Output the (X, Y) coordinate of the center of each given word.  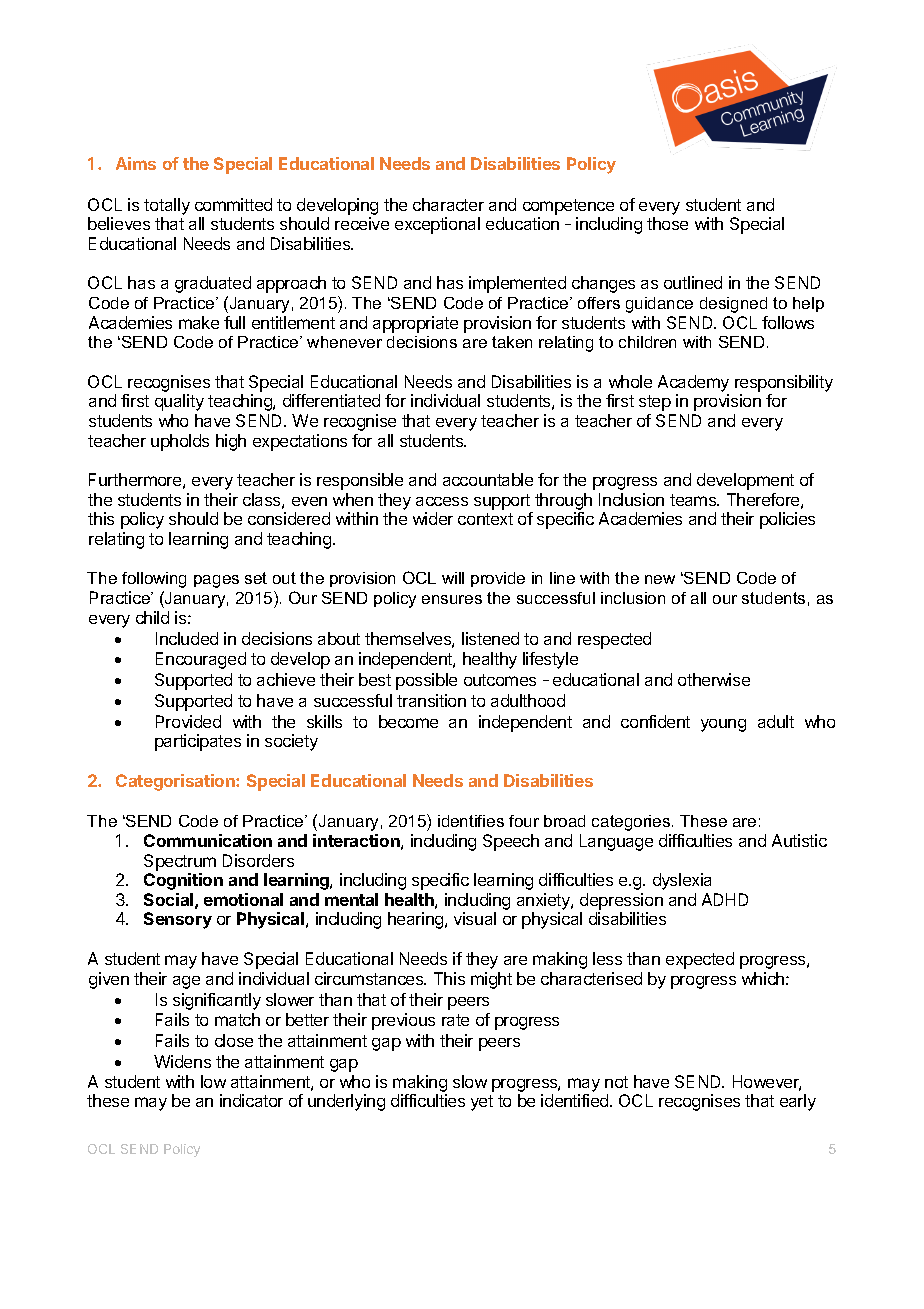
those (667, 223)
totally (167, 206)
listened (490, 638)
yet (482, 1103)
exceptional (437, 225)
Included (187, 638)
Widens (182, 1061)
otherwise (714, 679)
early (798, 1102)
